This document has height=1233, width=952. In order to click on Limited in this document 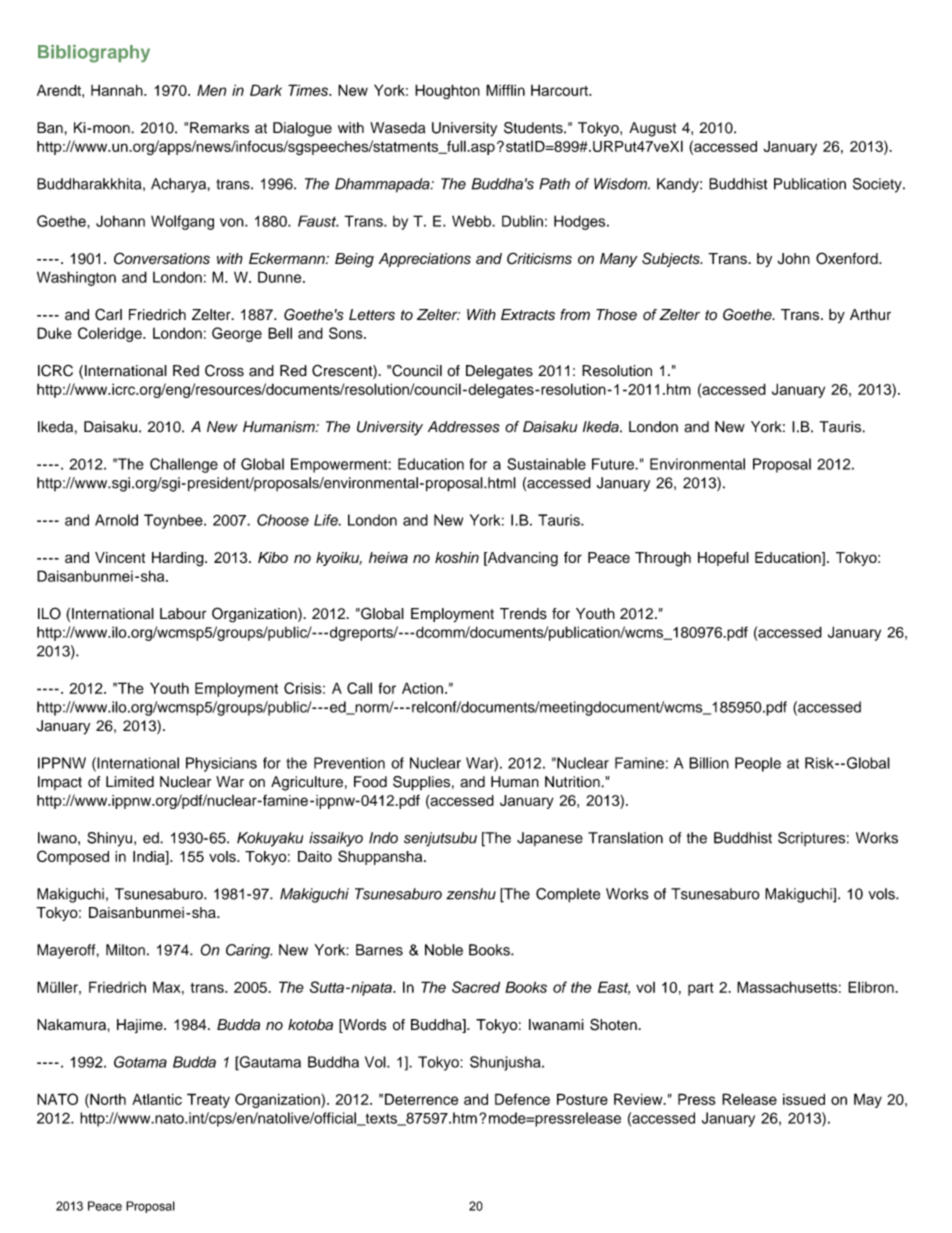, I will do `click(130, 782)`.
